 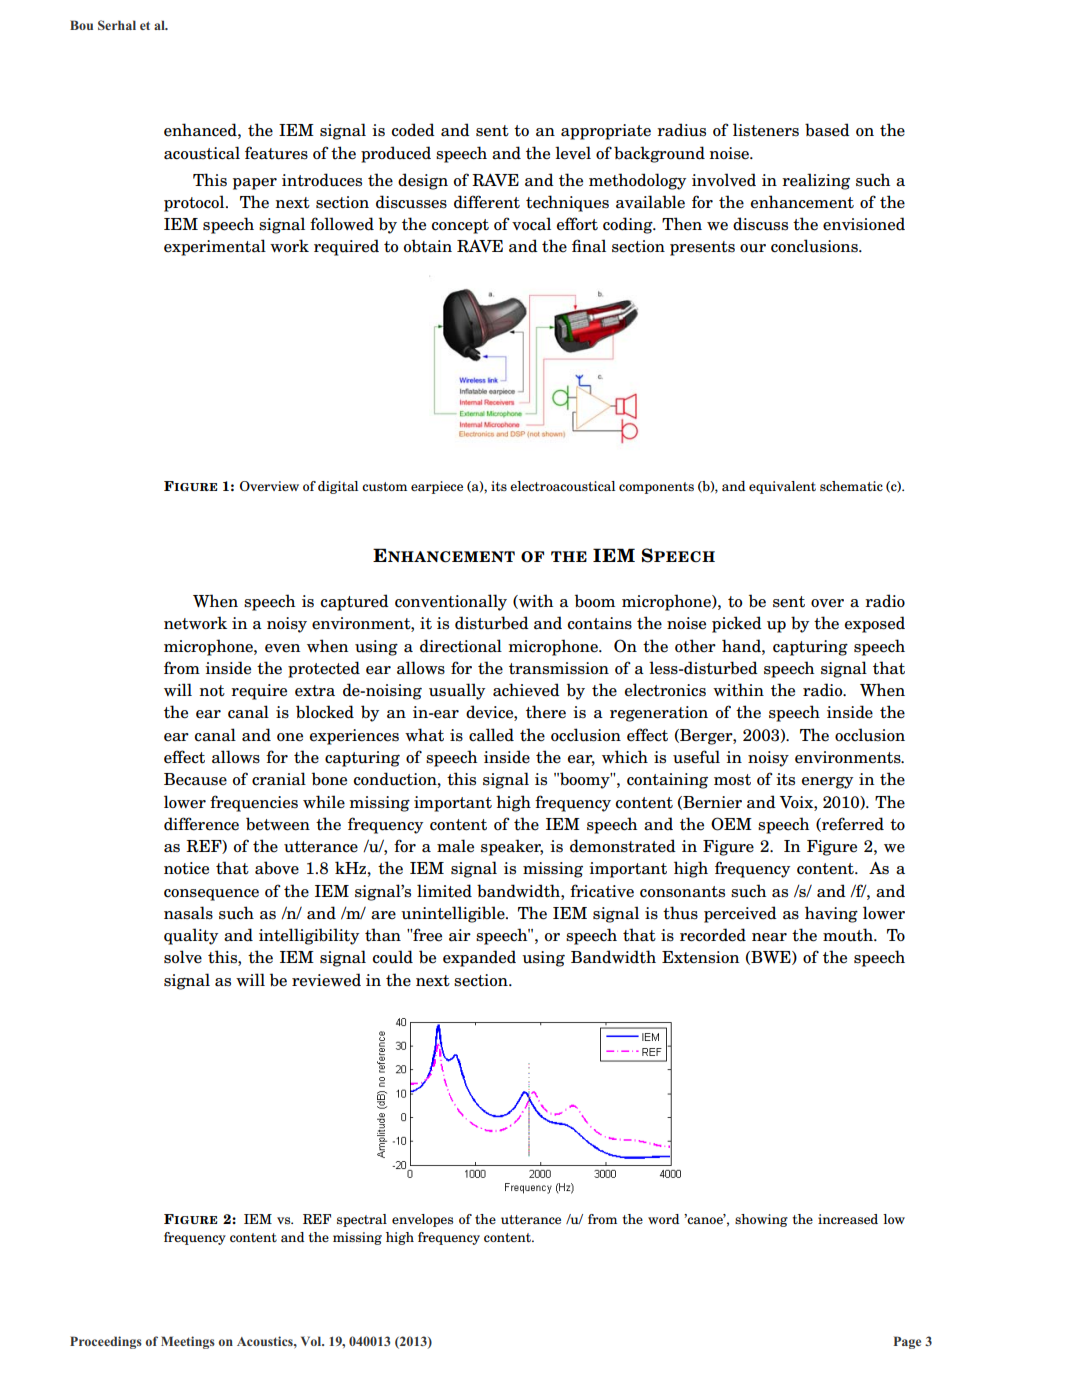 I want to click on earpiece, so click(x=437, y=487).
